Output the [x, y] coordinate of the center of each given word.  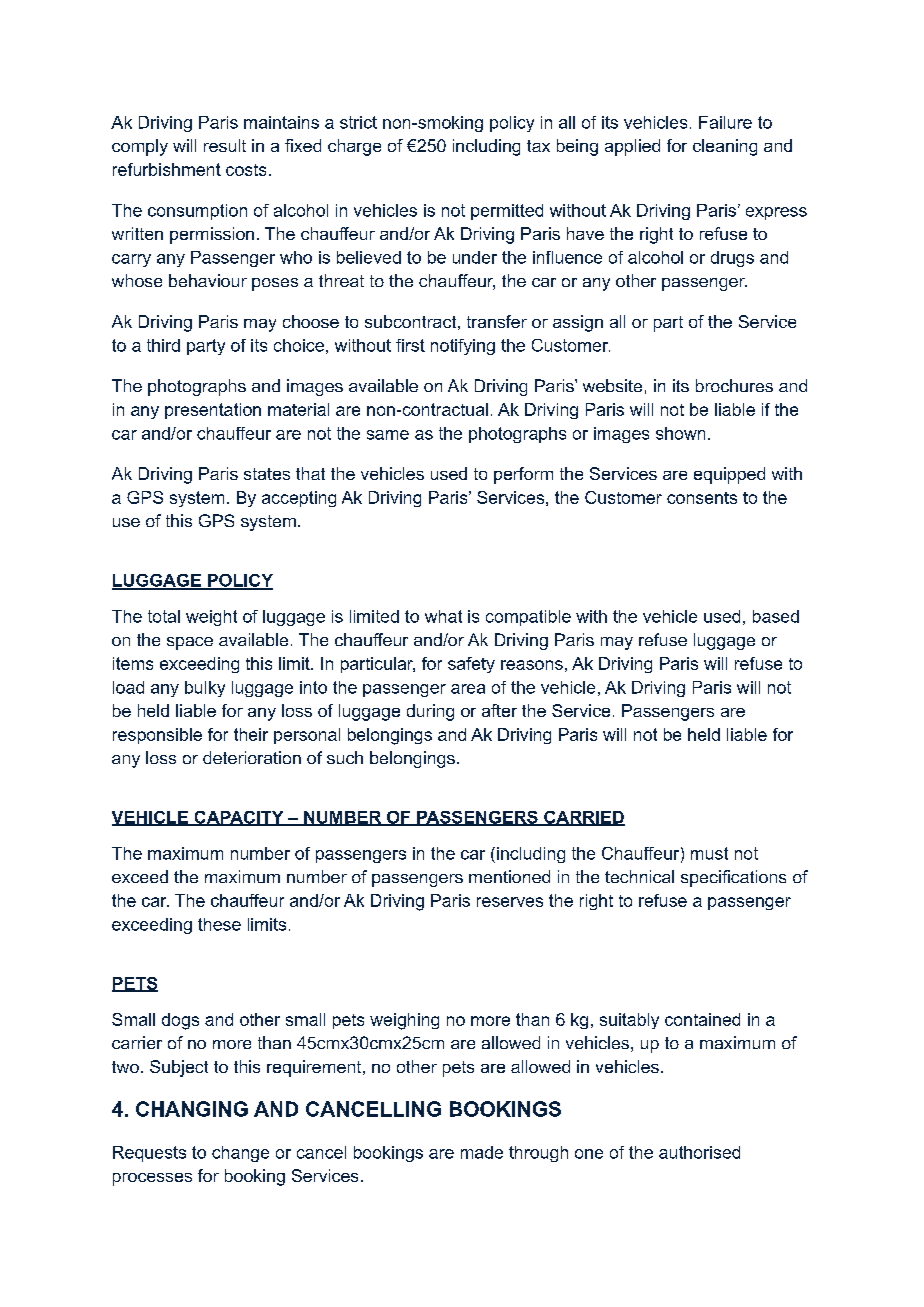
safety [471, 665]
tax [538, 146]
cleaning [725, 147]
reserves [510, 902]
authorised [699, 1152]
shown [680, 433]
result [225, 145]
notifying [463, 347]
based [776, 616]
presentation [213, 411]
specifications [733, 878]
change [240, 1154]
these [219, 924]
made [482, 1152]
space [190, 643]
